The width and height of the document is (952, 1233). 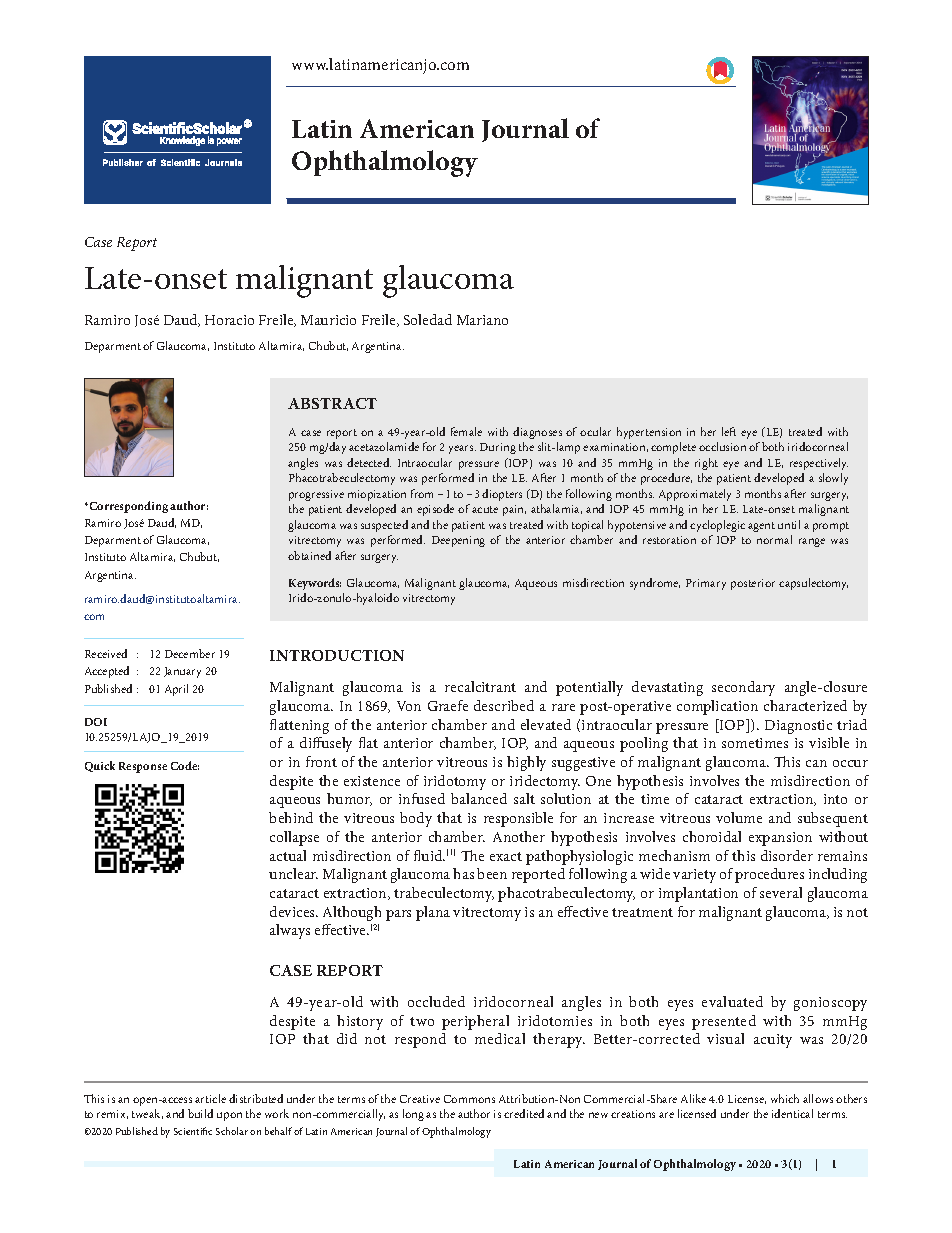 What do you see at coordinates (729, 431) in the document?
I see `left` at bounding box center [729, 431].
